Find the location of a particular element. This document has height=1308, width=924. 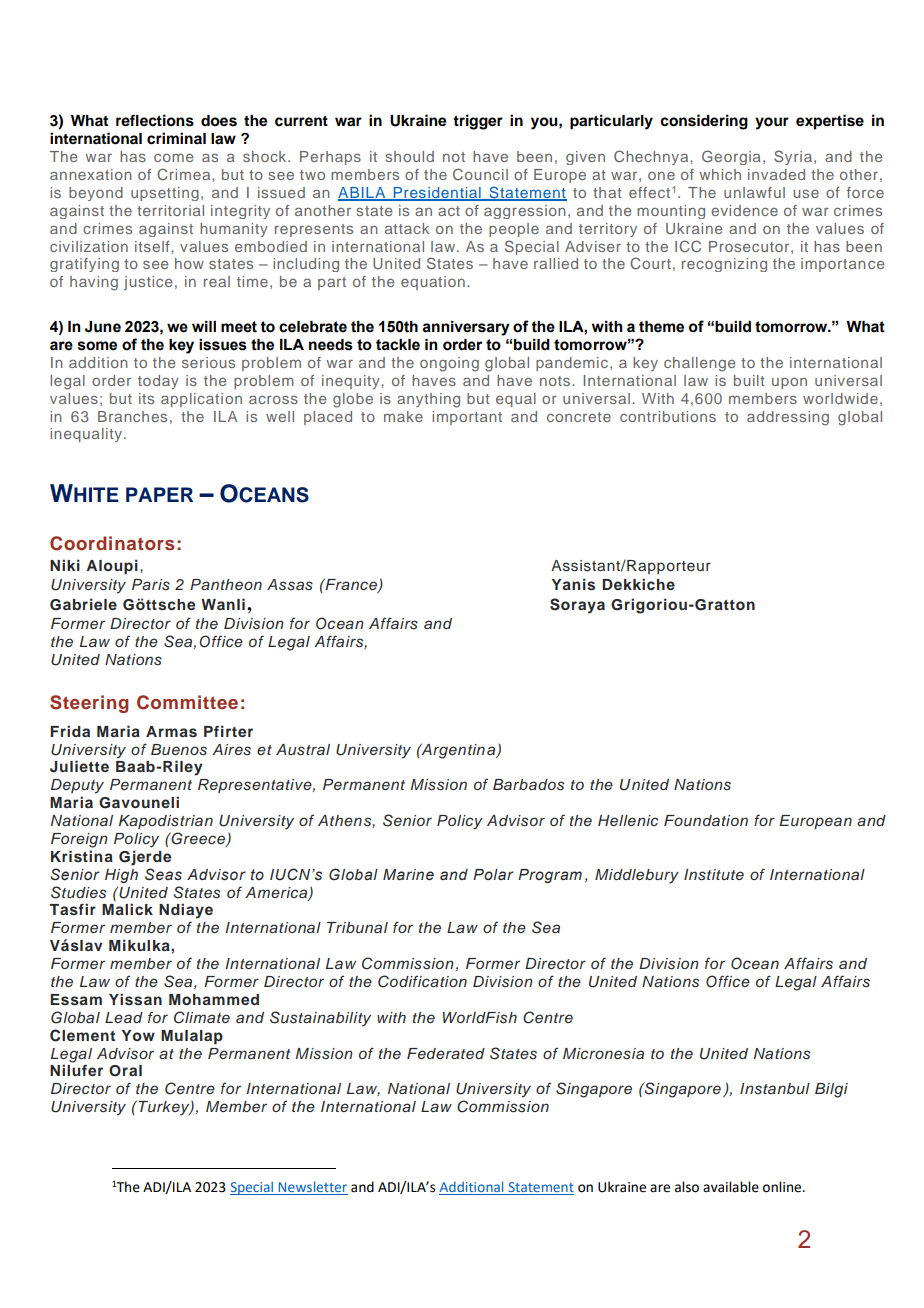

Oral is located at coordinates (125, 1071).
